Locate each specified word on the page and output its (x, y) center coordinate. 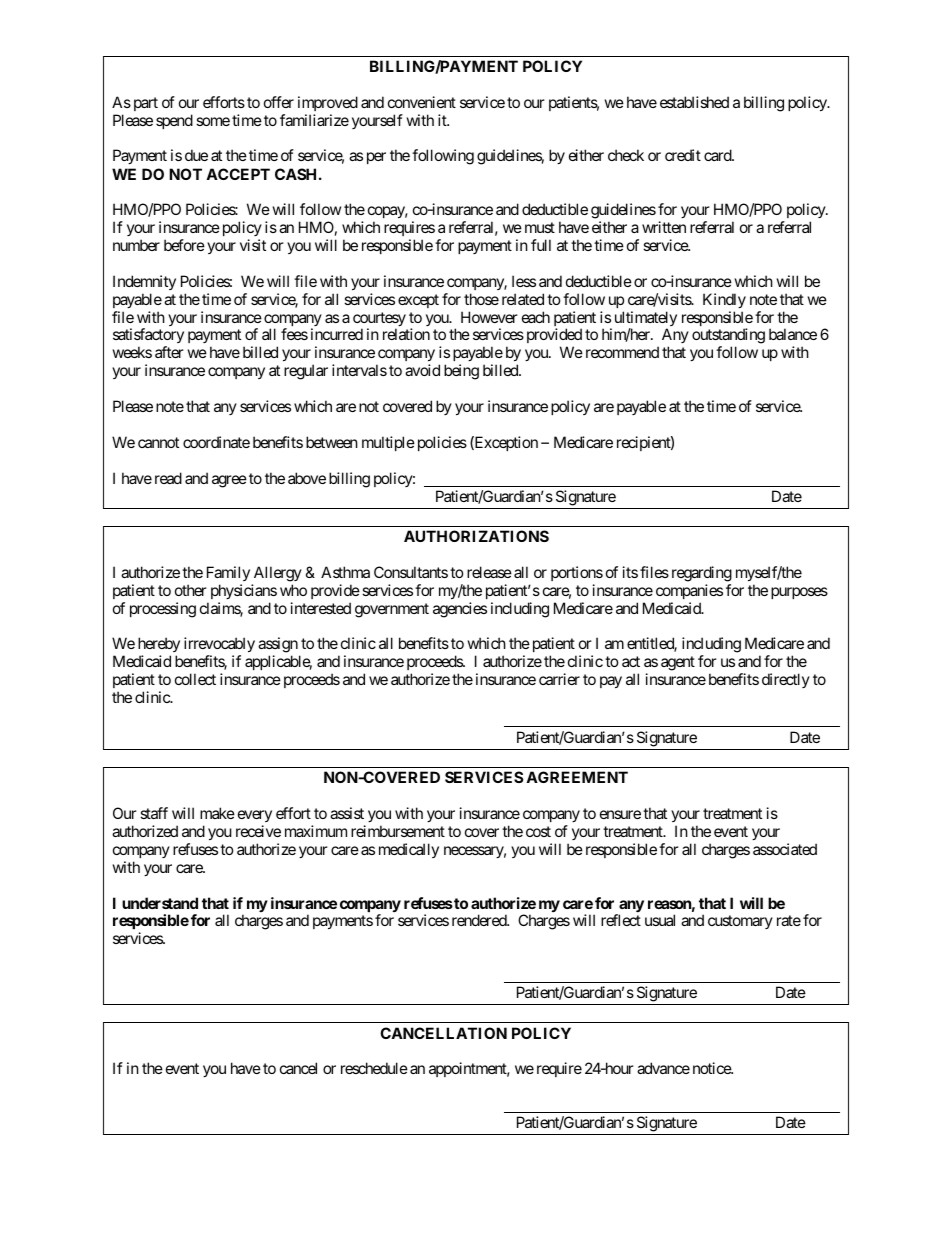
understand (160, 903)
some (213, 121)
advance (663, 1068)
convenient (422, 102)
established (694, 102)
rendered (480, 920)
